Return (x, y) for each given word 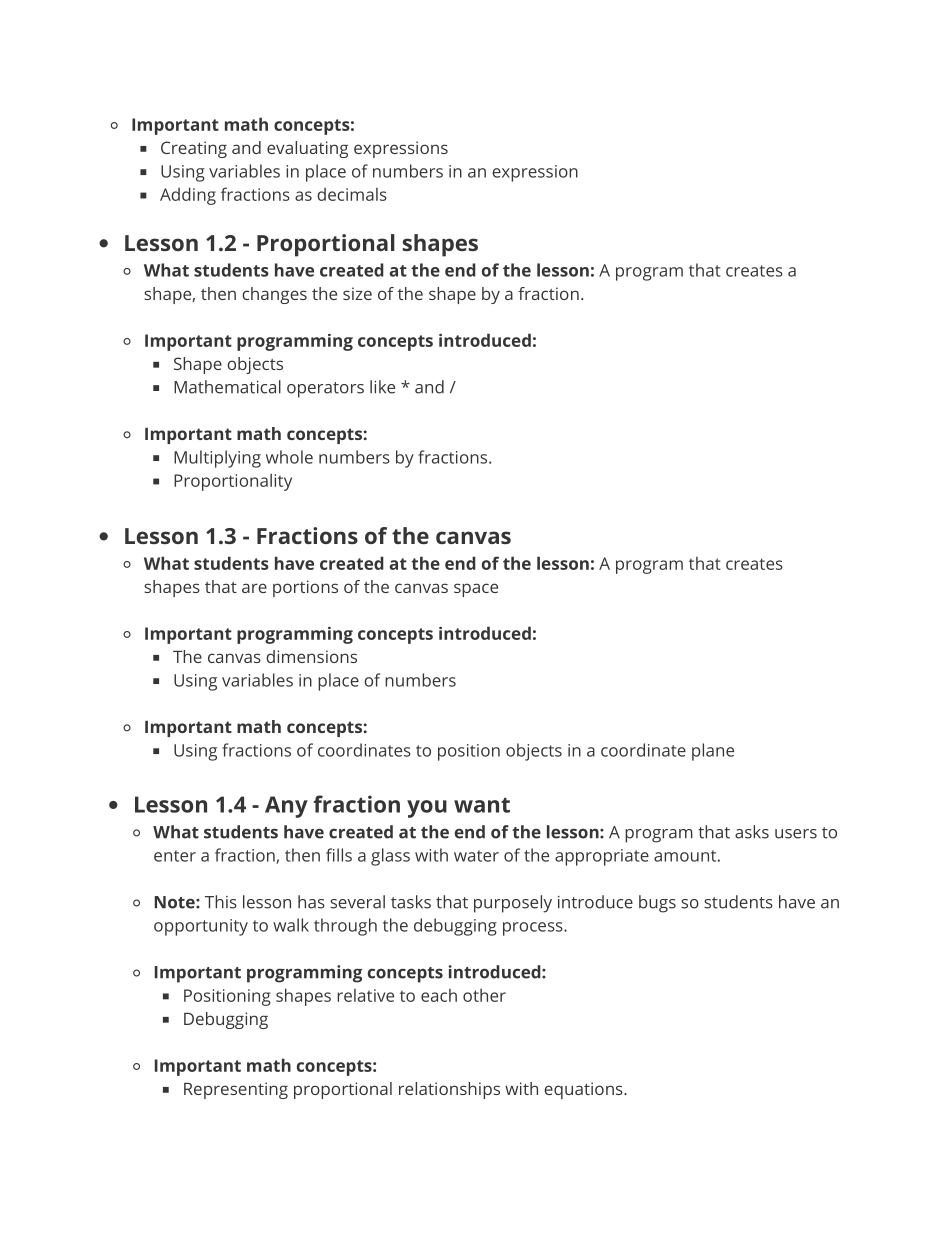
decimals (352, 194)
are (254, 588)
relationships (449, 1090)
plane (713, 752)
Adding (188, 196)
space (476, 590)
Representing (236, 1090)
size (357, 293)
